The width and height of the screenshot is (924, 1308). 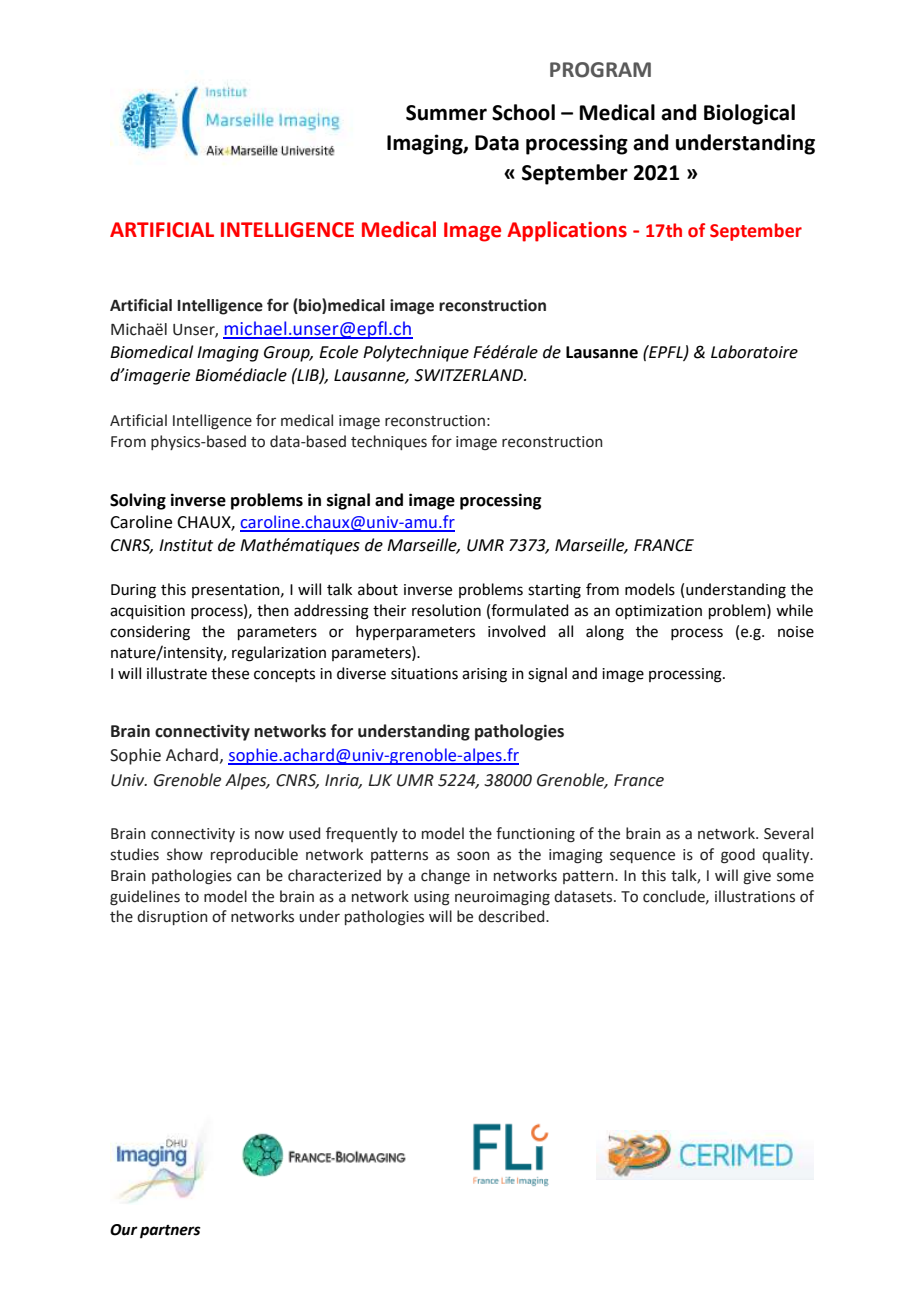 I want to click on described, so click(x=512, y=916).
